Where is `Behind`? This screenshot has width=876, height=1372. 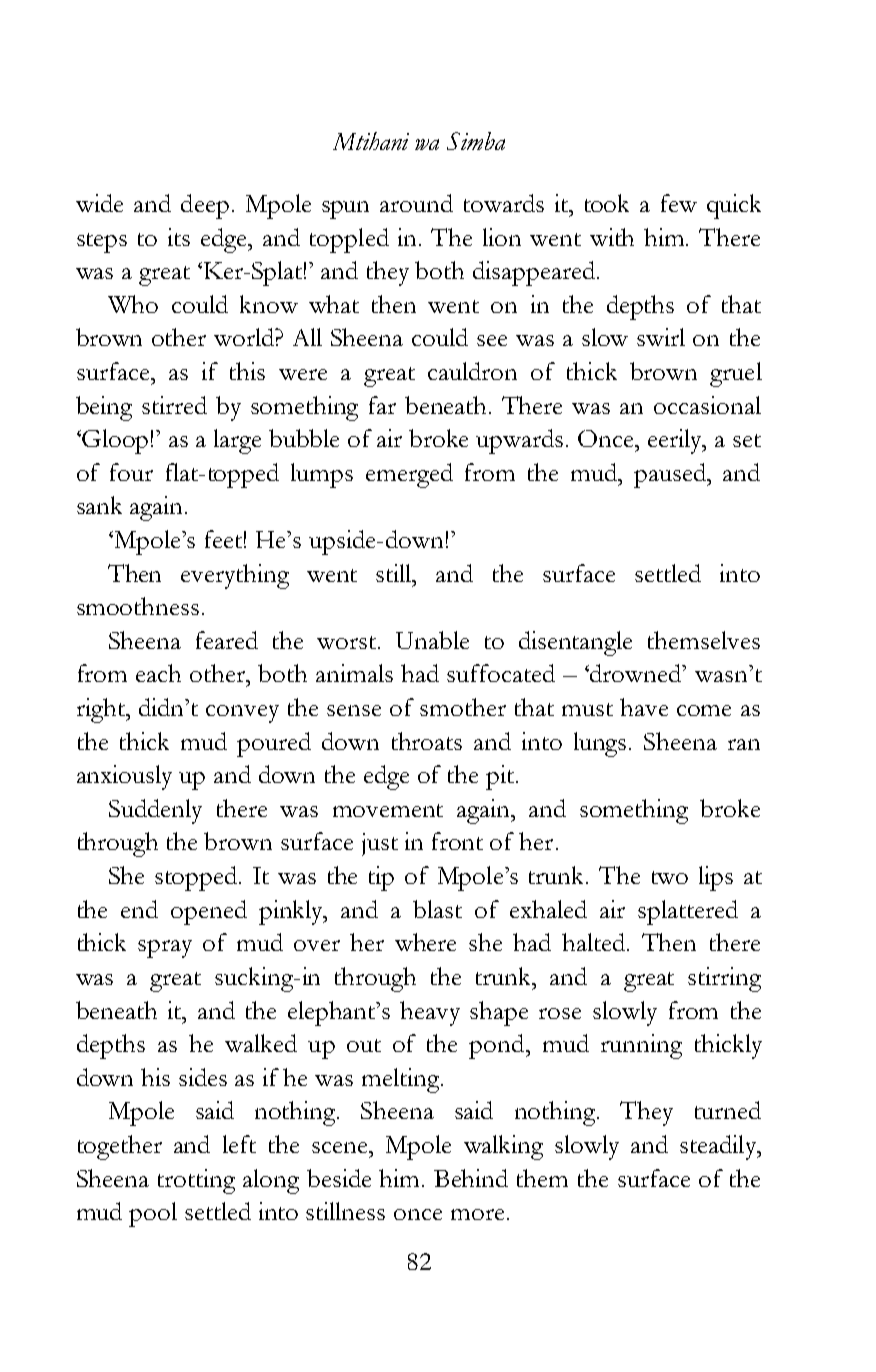
Behind is located at coordinates (471, 1178).
